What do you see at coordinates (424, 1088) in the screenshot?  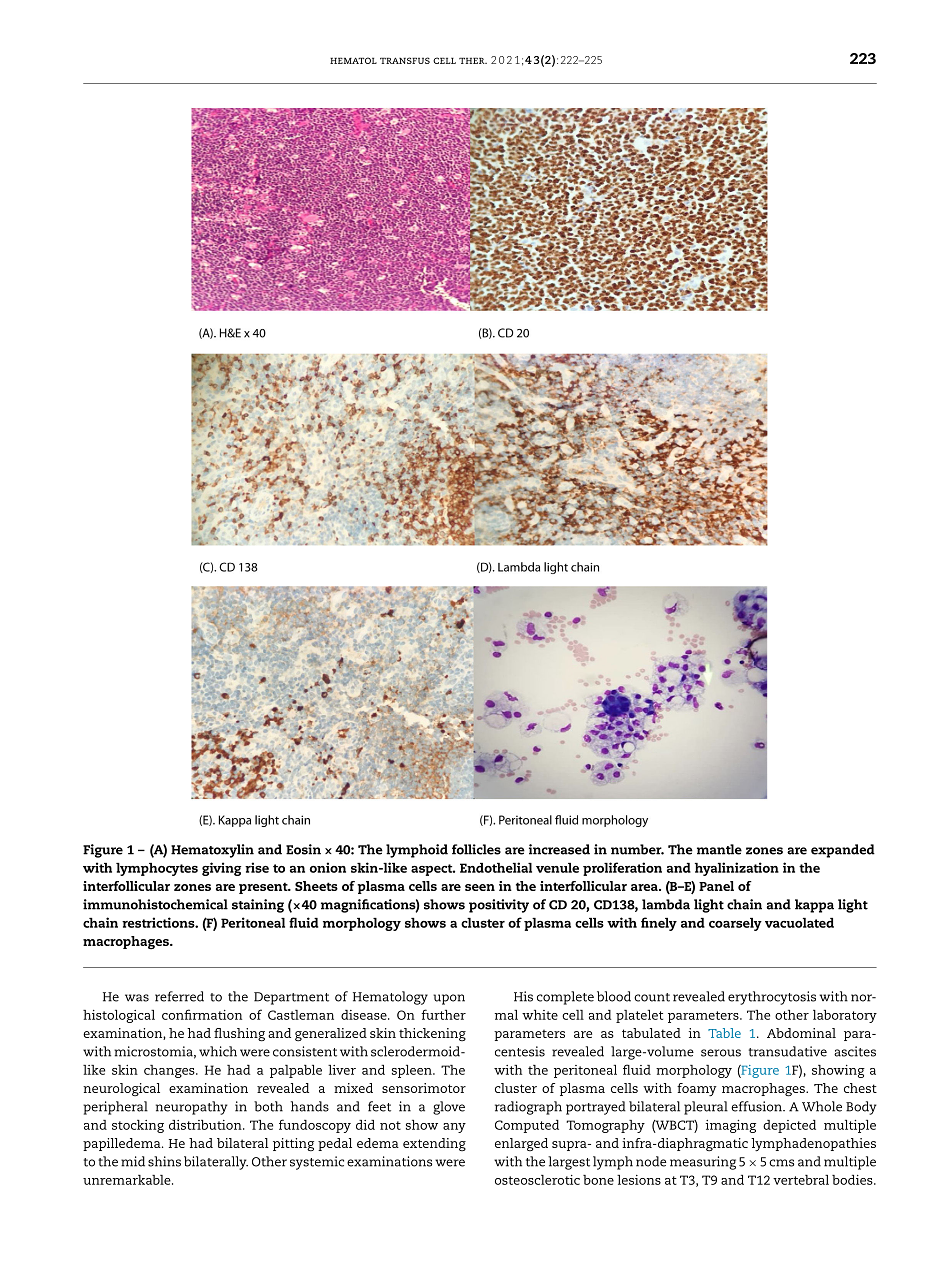 I see `sensorimotor` at bounding box center [424, 1088].
